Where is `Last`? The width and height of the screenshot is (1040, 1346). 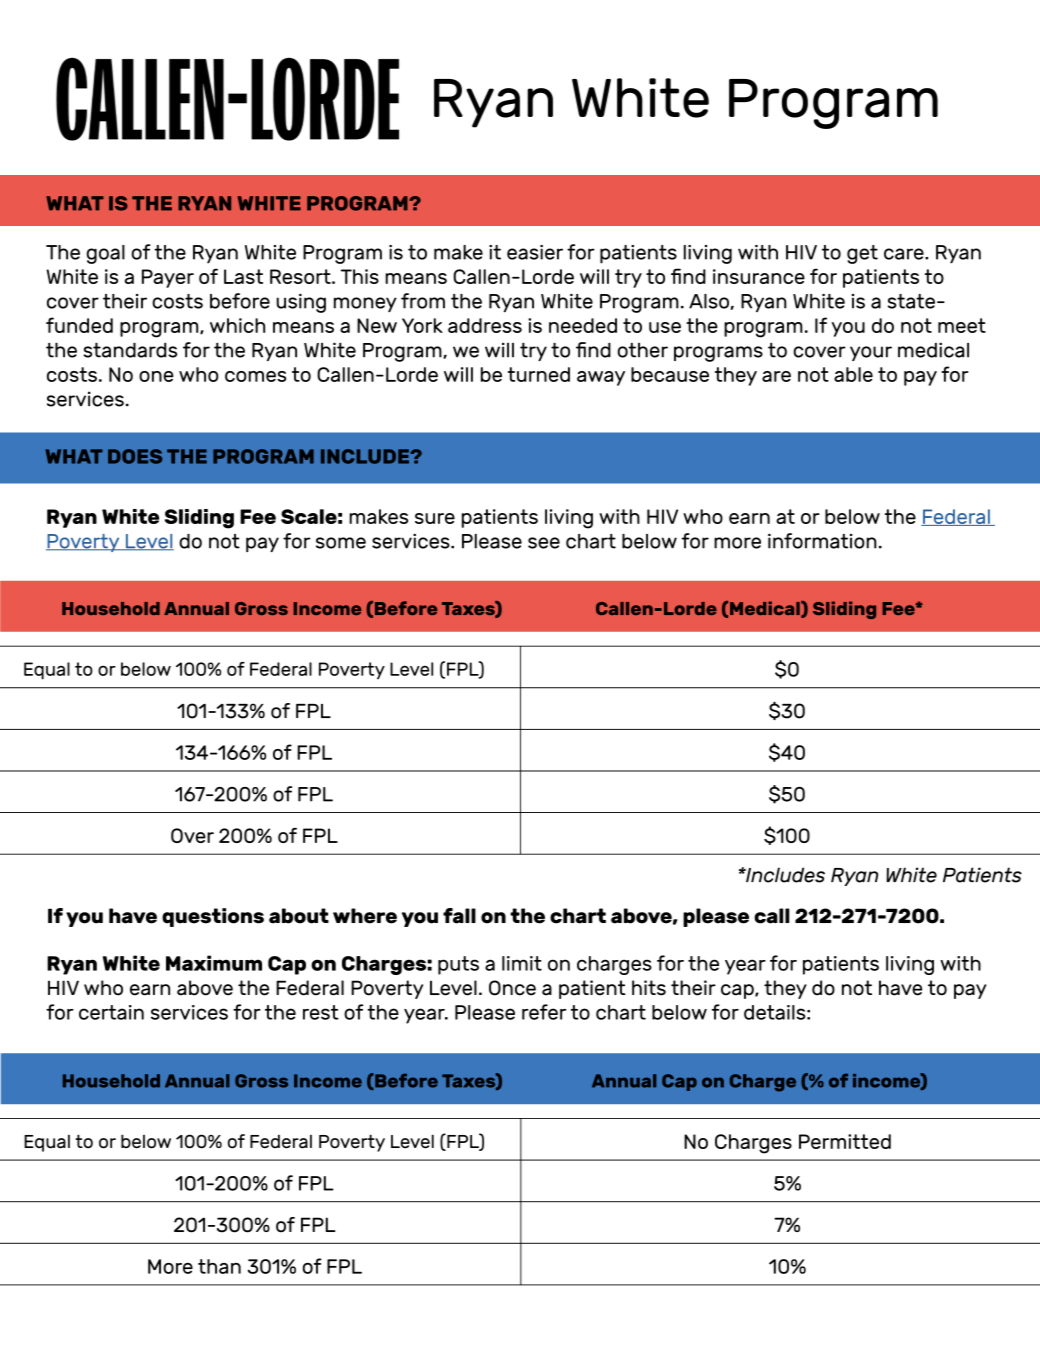 Last is located at coordinates (243, 276).
